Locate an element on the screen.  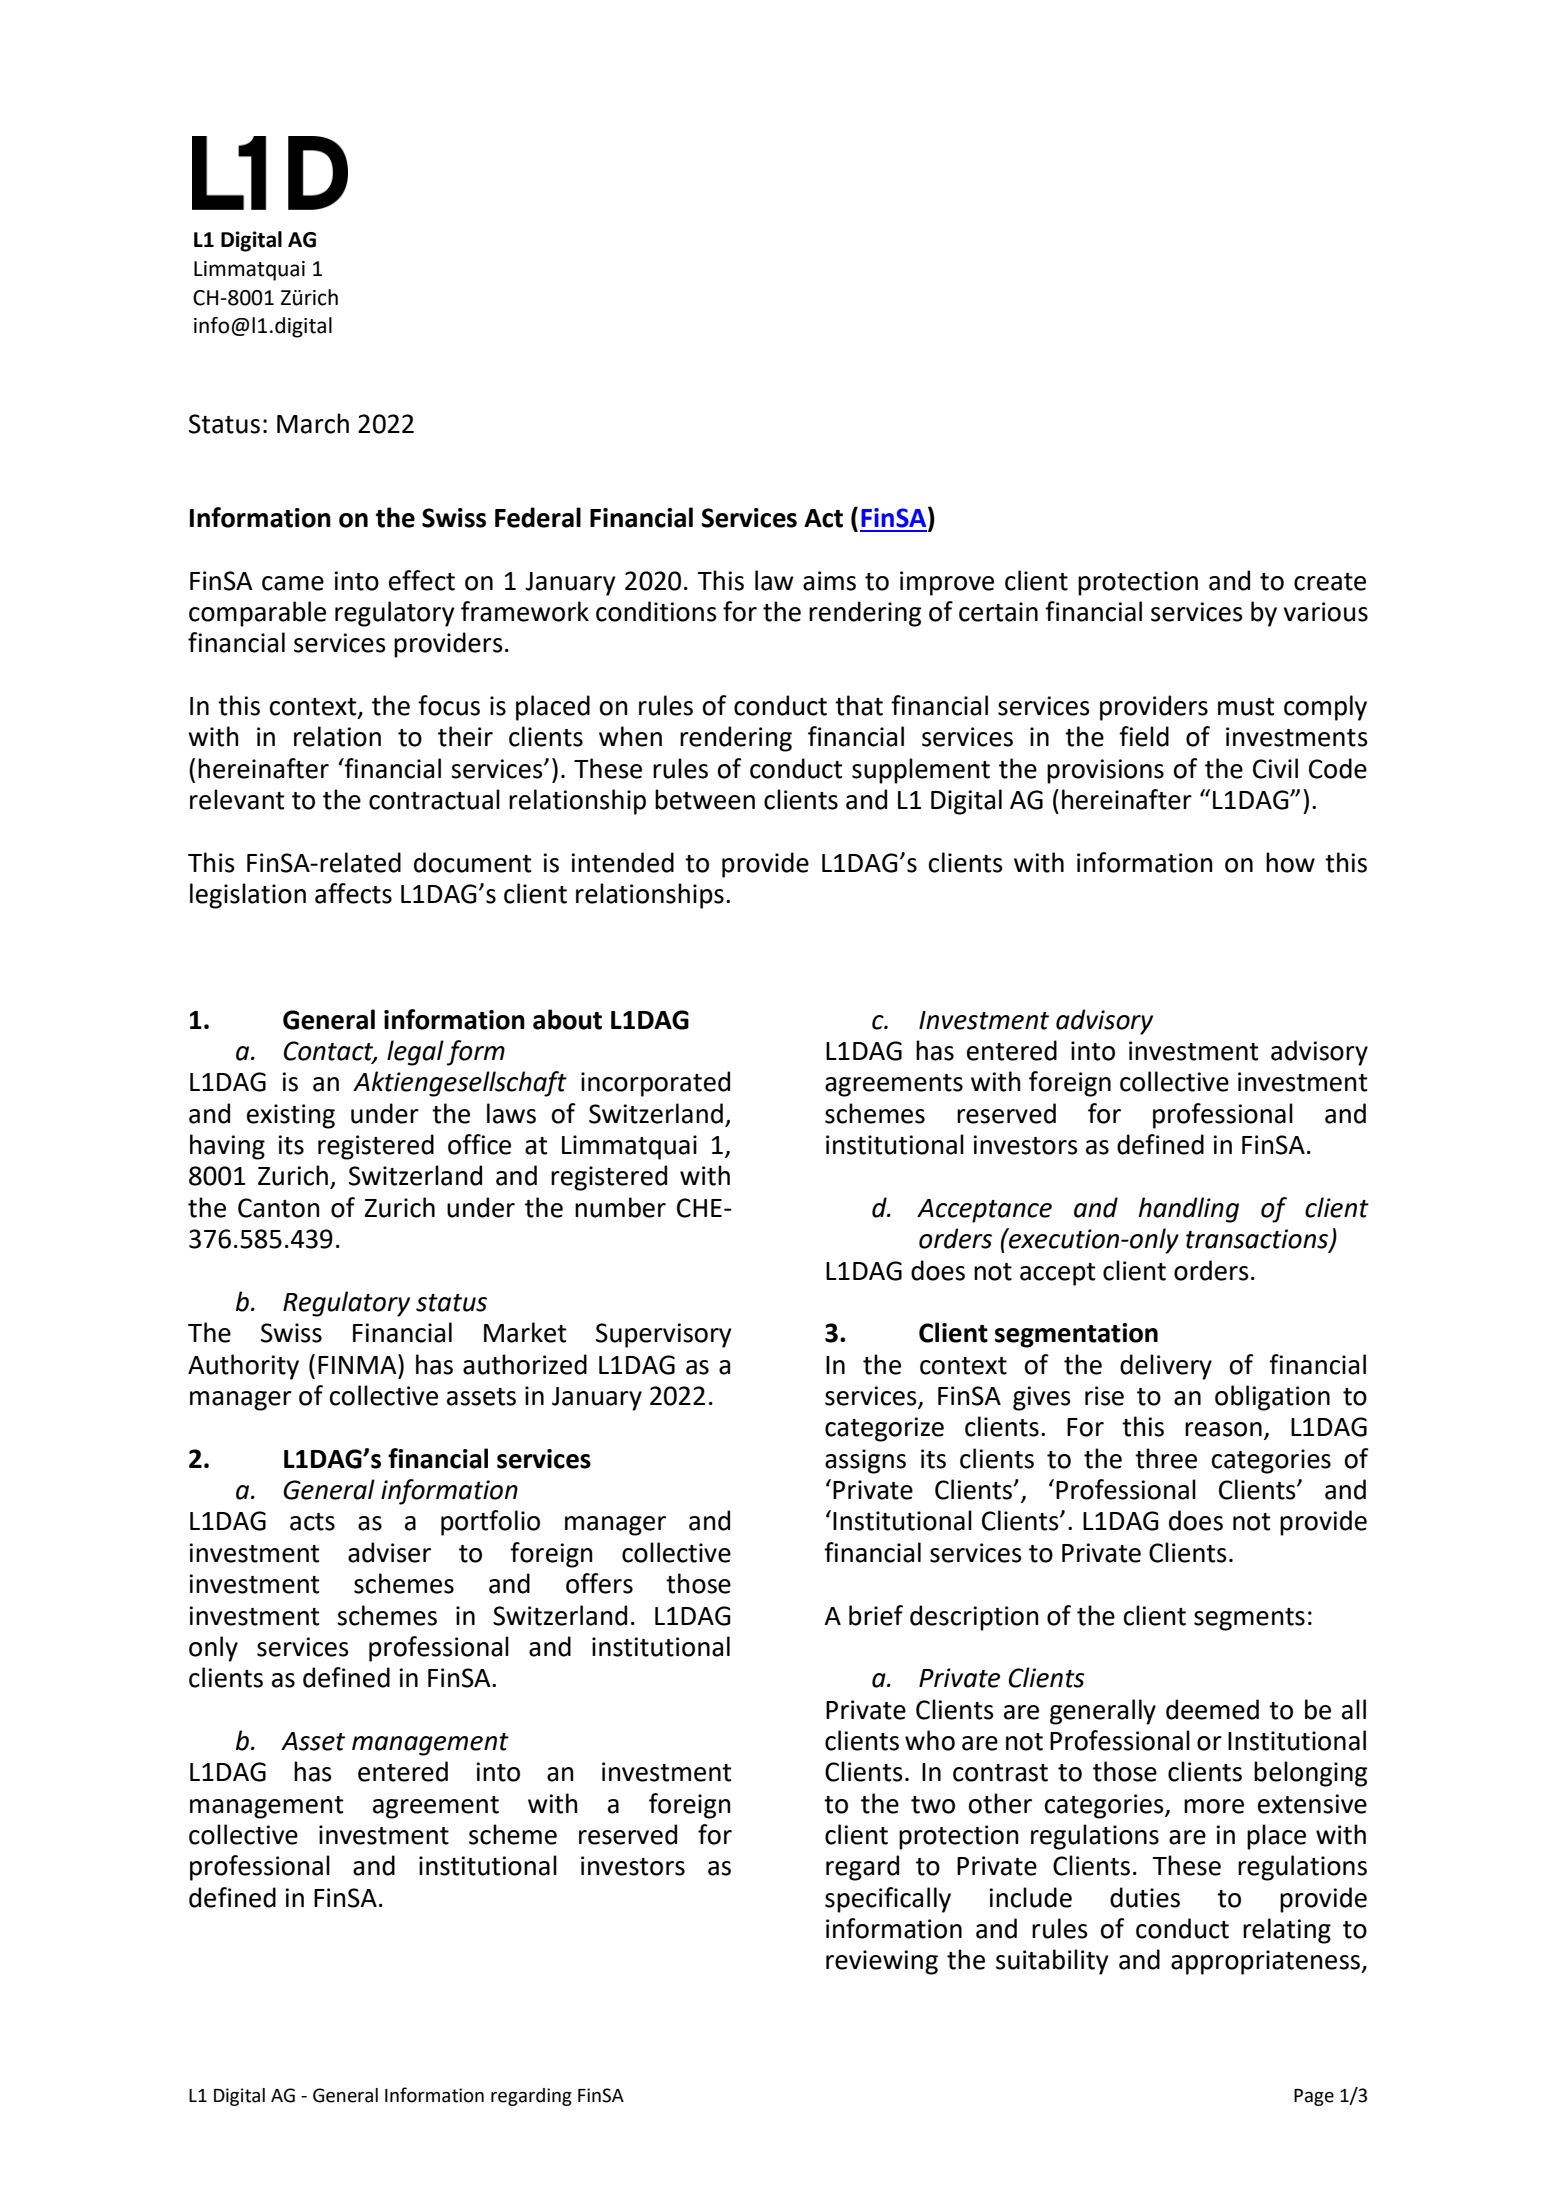
create is located at coordinates (1330, 582).
